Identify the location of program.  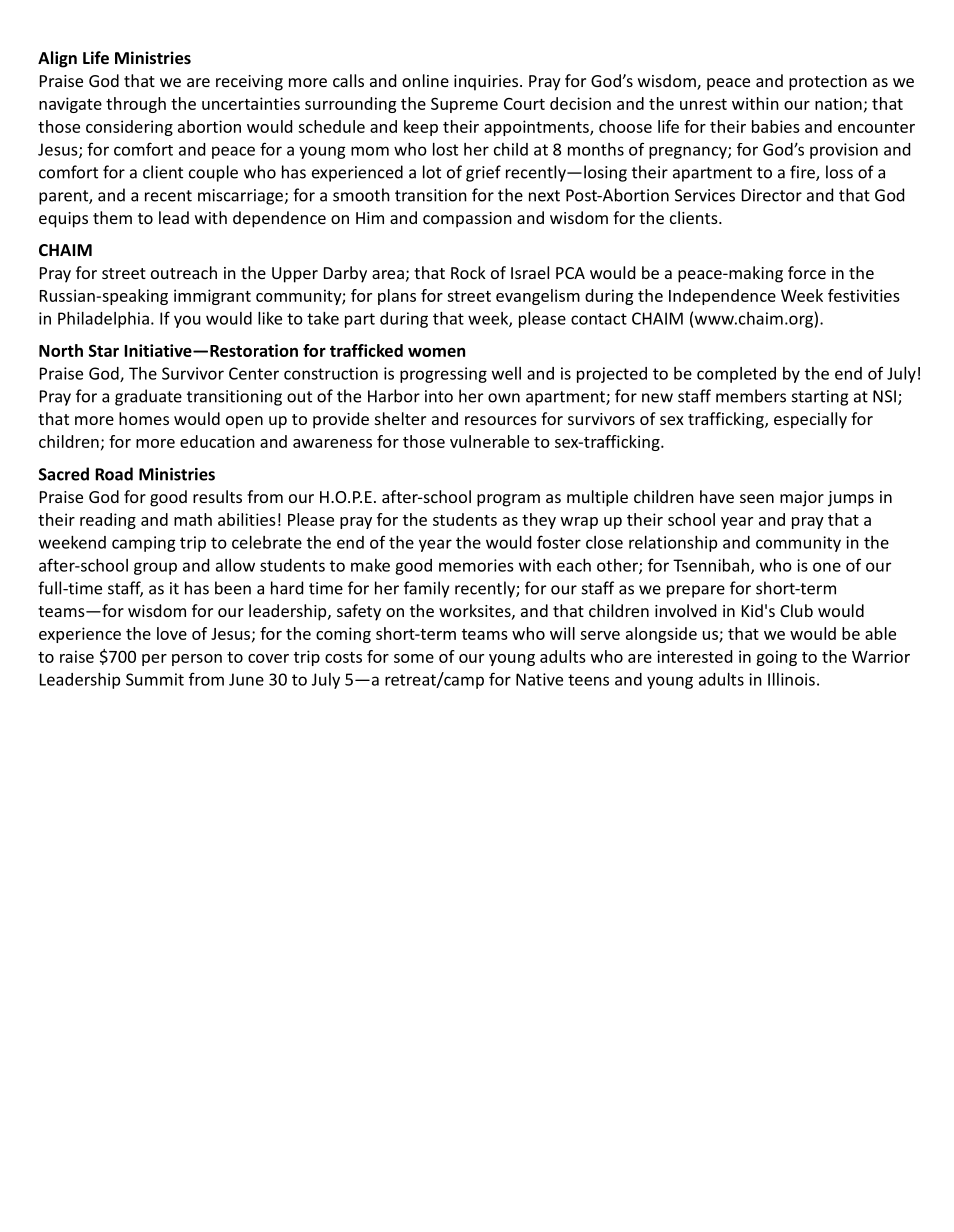
(508, 500).
